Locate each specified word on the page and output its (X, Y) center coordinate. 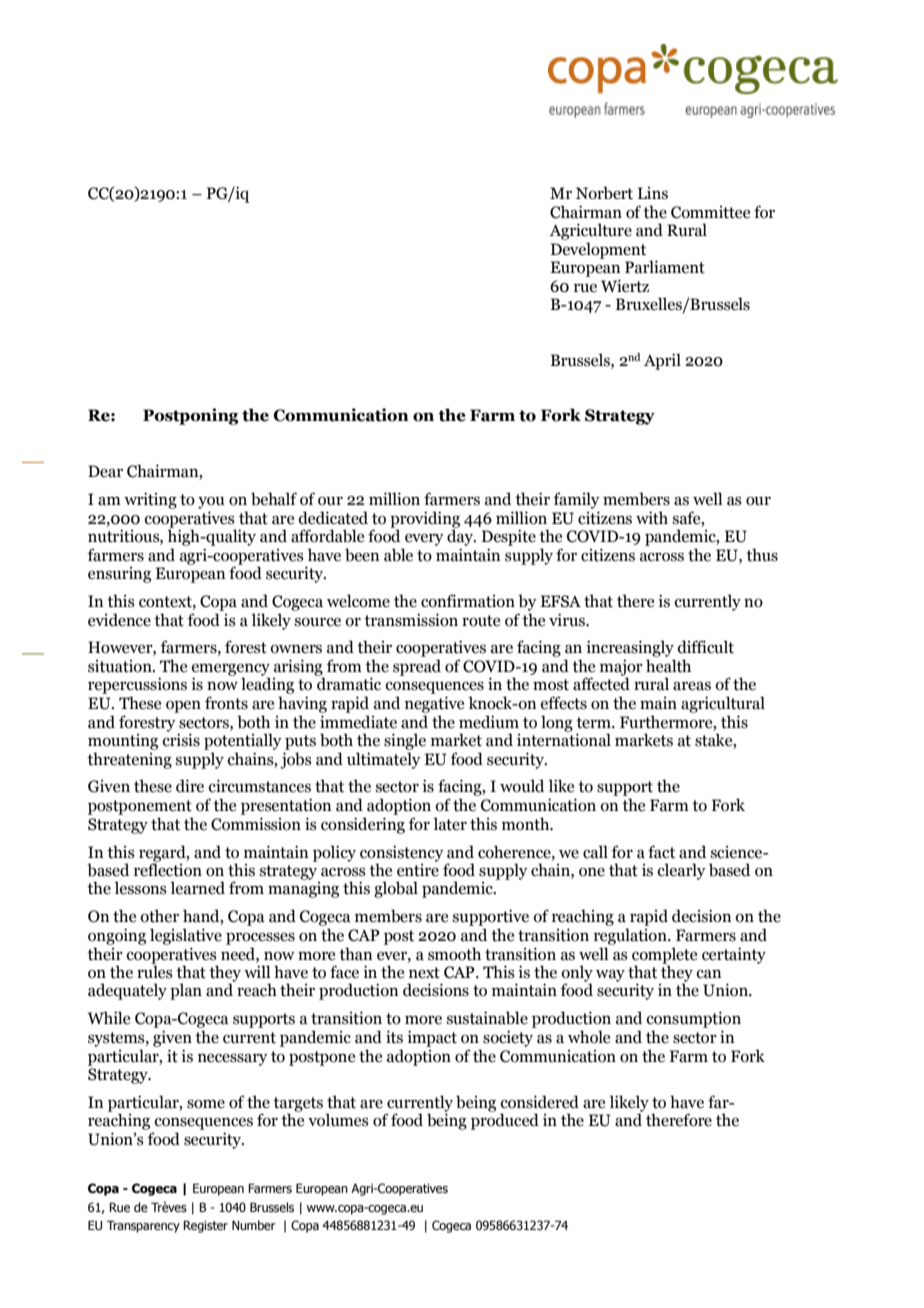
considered (540, 1102)
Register (205, 1226)
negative (434, 704)
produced (505, 1121)
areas (692, 686)
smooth (454, 954)
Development (598, 250)
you (211, 503)
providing (425, 520)
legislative (186, 936)
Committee (710, 212)
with (652, 518)
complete (664, 956)
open (183, 707)
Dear (105, 471)
